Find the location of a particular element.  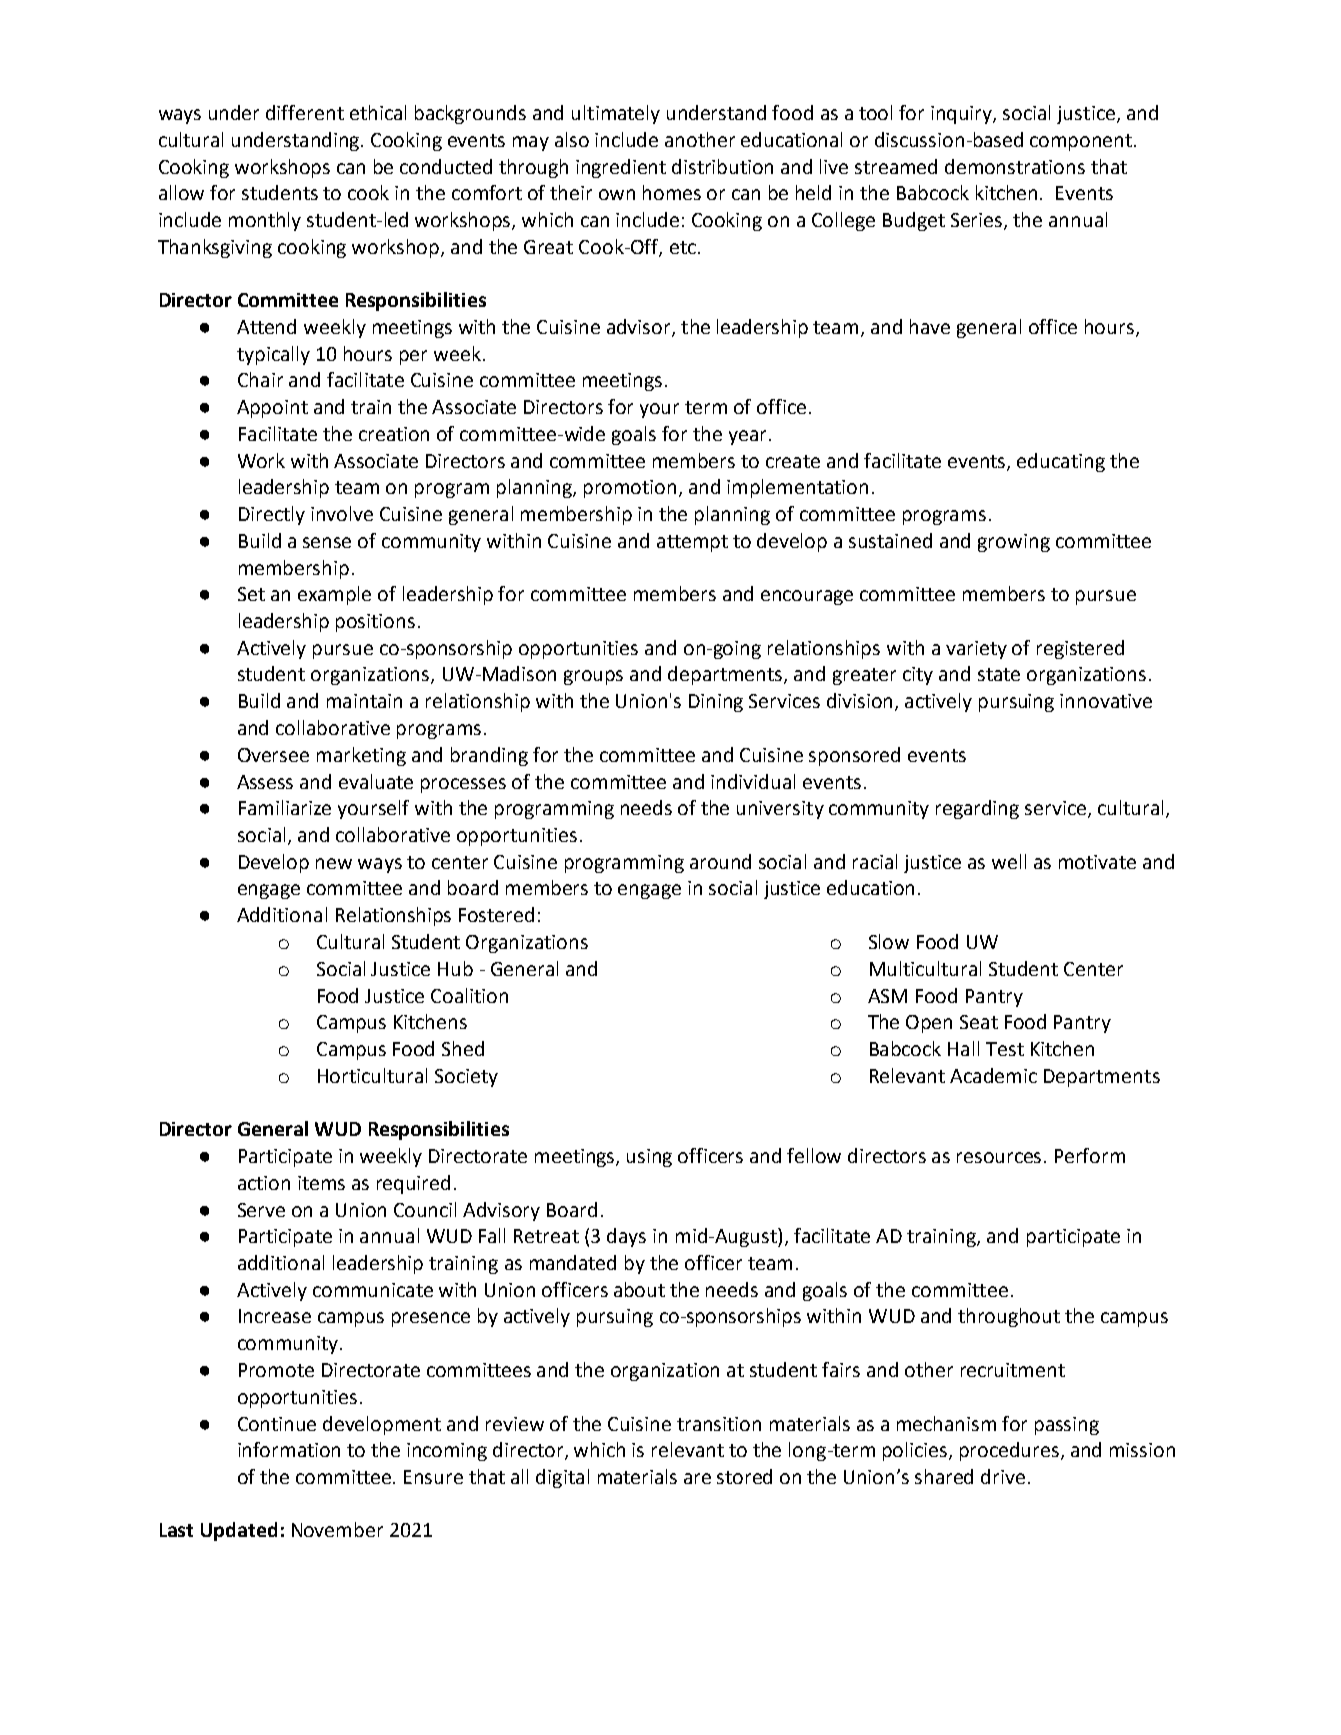

different is located at coordinates (305, 112).
